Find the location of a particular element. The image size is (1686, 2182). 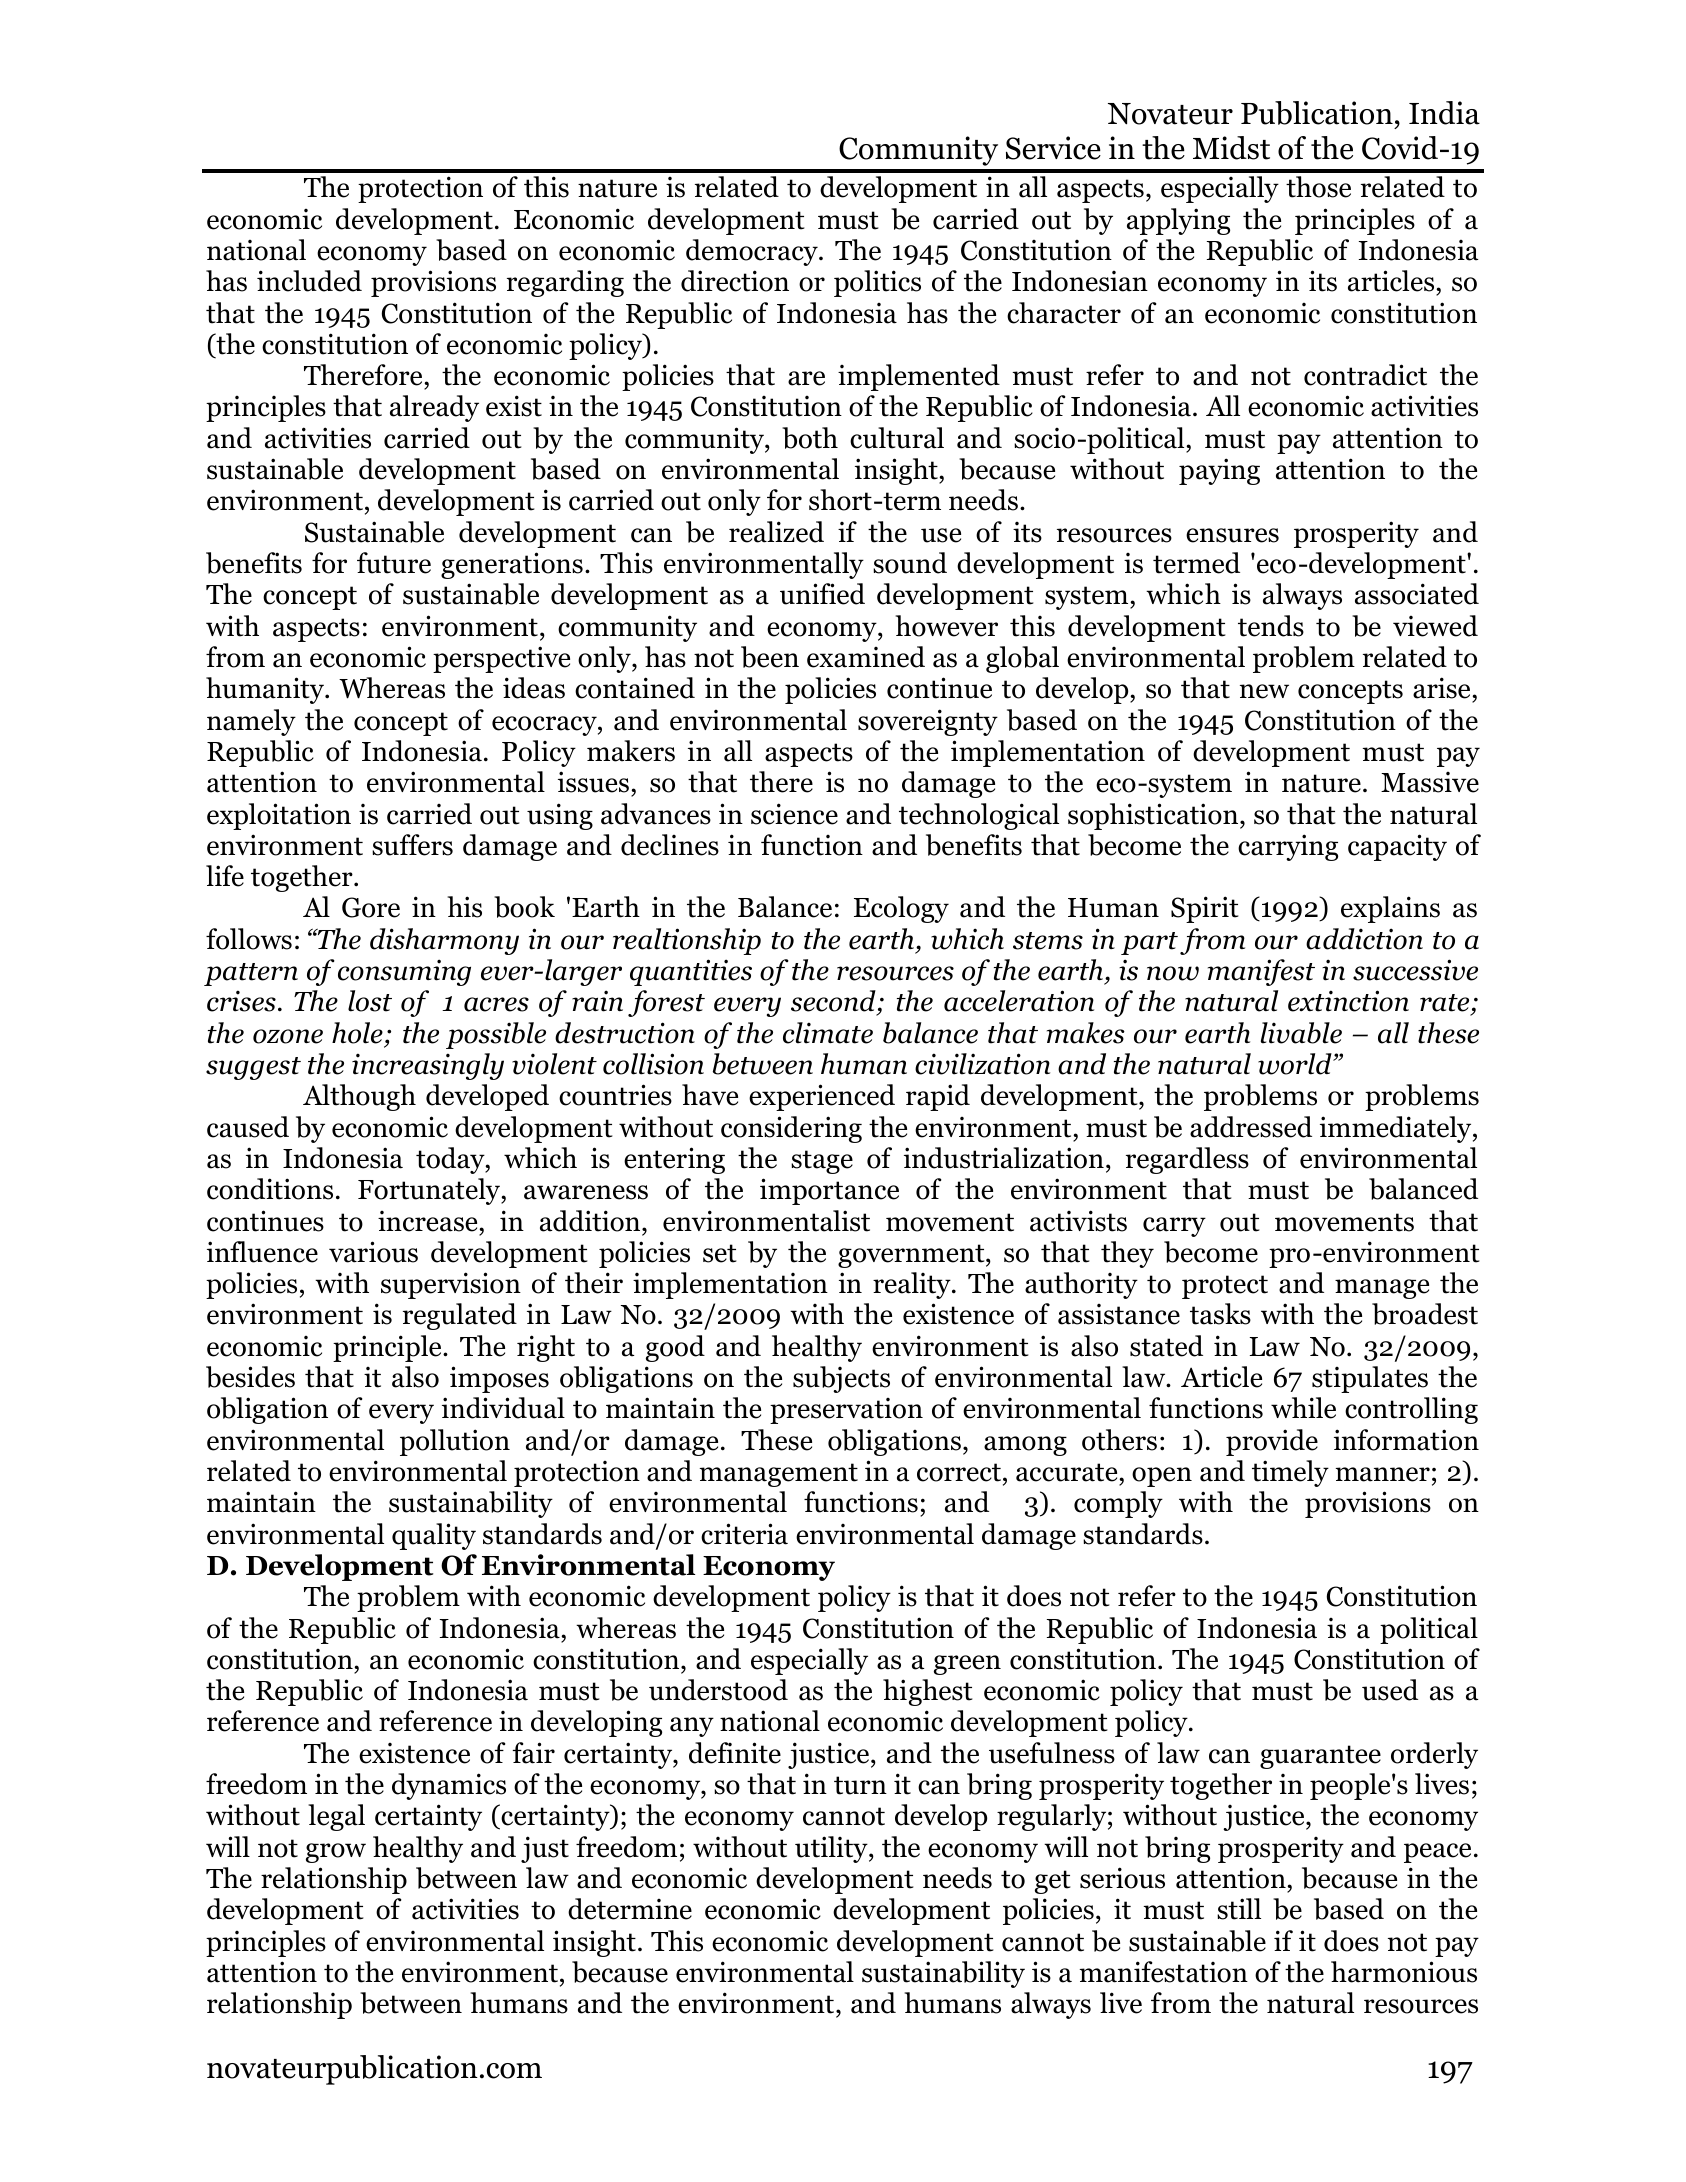

second is located at coordinates (834, 1002).
